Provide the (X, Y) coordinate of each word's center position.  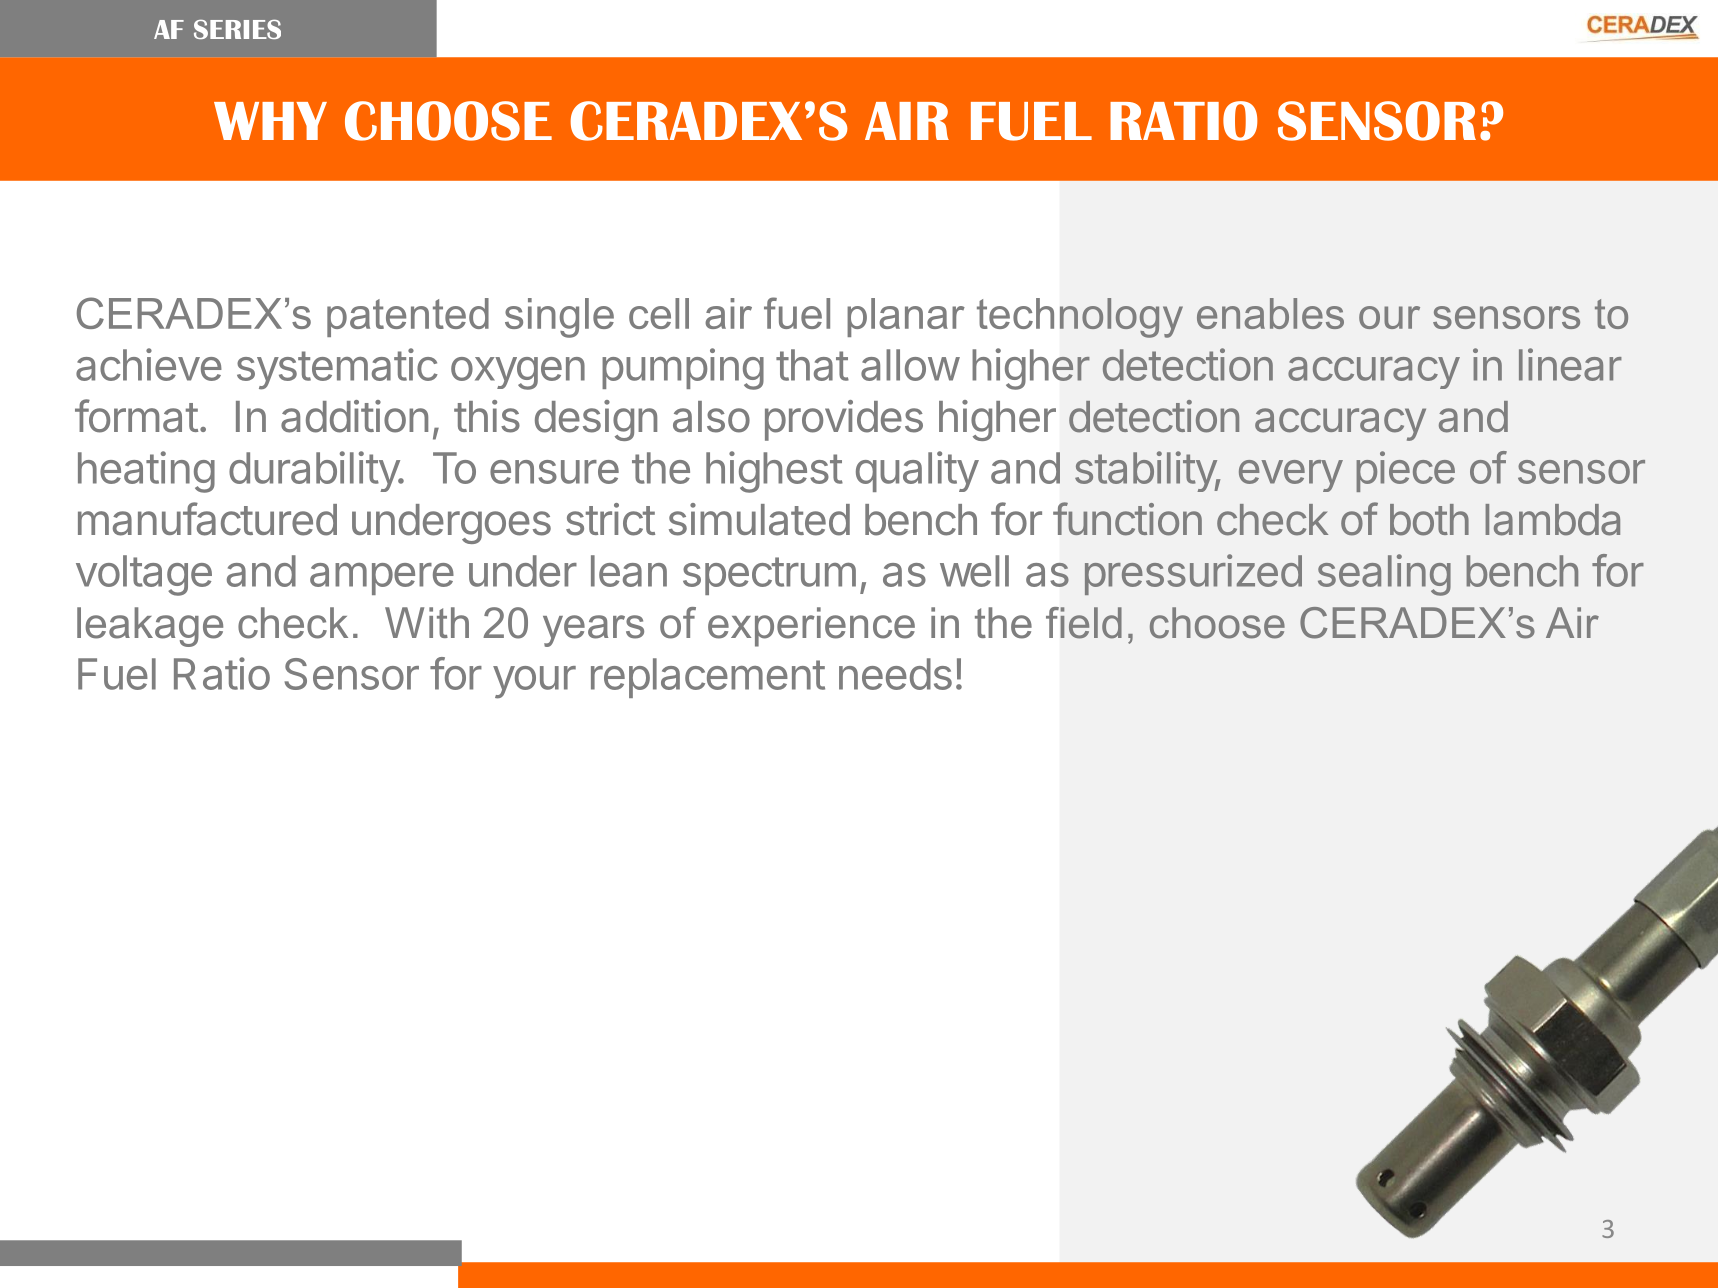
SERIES (237, 29)
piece (1405, 471)
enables (1270, 313)
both (1429, 520)
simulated (759, 519)
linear (1570, 364)
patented (408, 317)
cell (659, 313)
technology (1080, 318)
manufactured (207, 519)
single (559, 318)
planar (906, 317)
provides (844, 420)
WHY (270, 121)
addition (354, 416)
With (427, 622)
